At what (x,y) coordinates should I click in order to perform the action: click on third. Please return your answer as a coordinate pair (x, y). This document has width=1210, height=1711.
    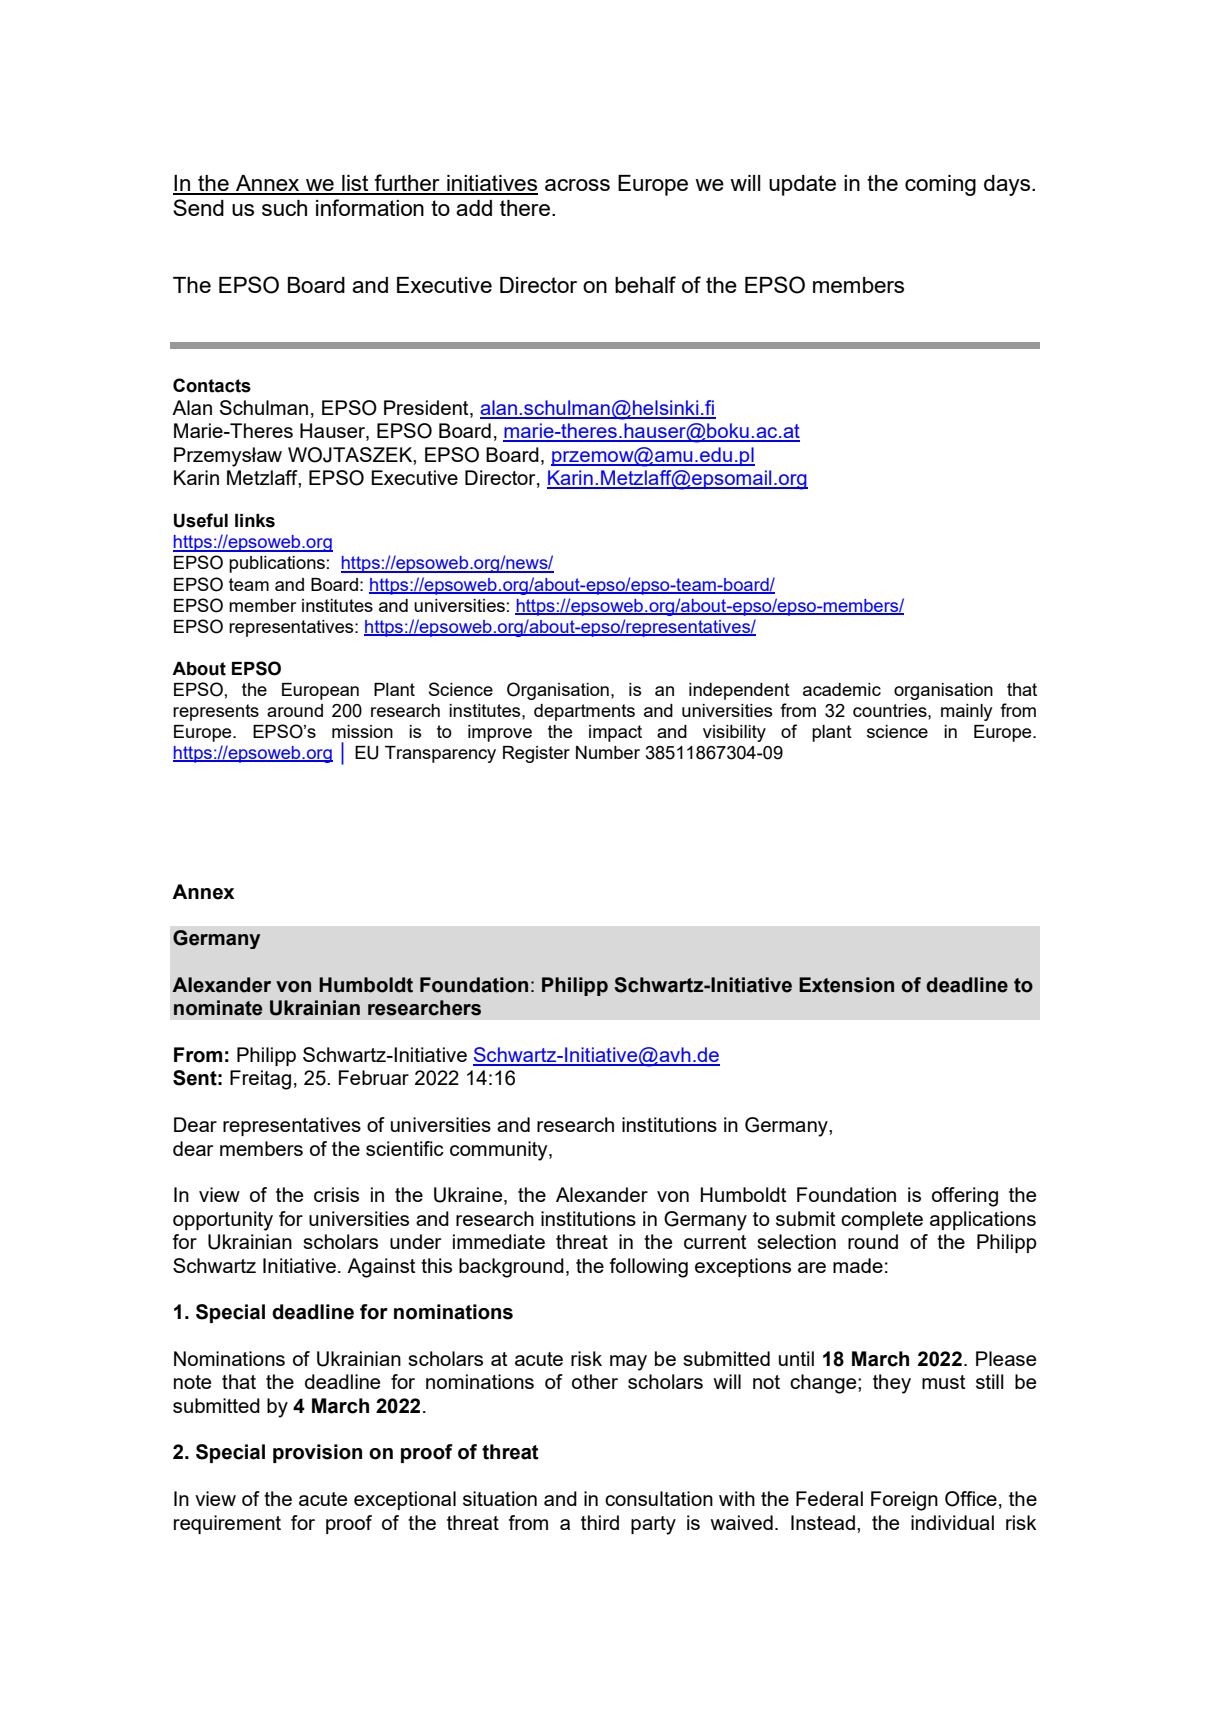
    Looking at the image, I should click on (600, 1522).
